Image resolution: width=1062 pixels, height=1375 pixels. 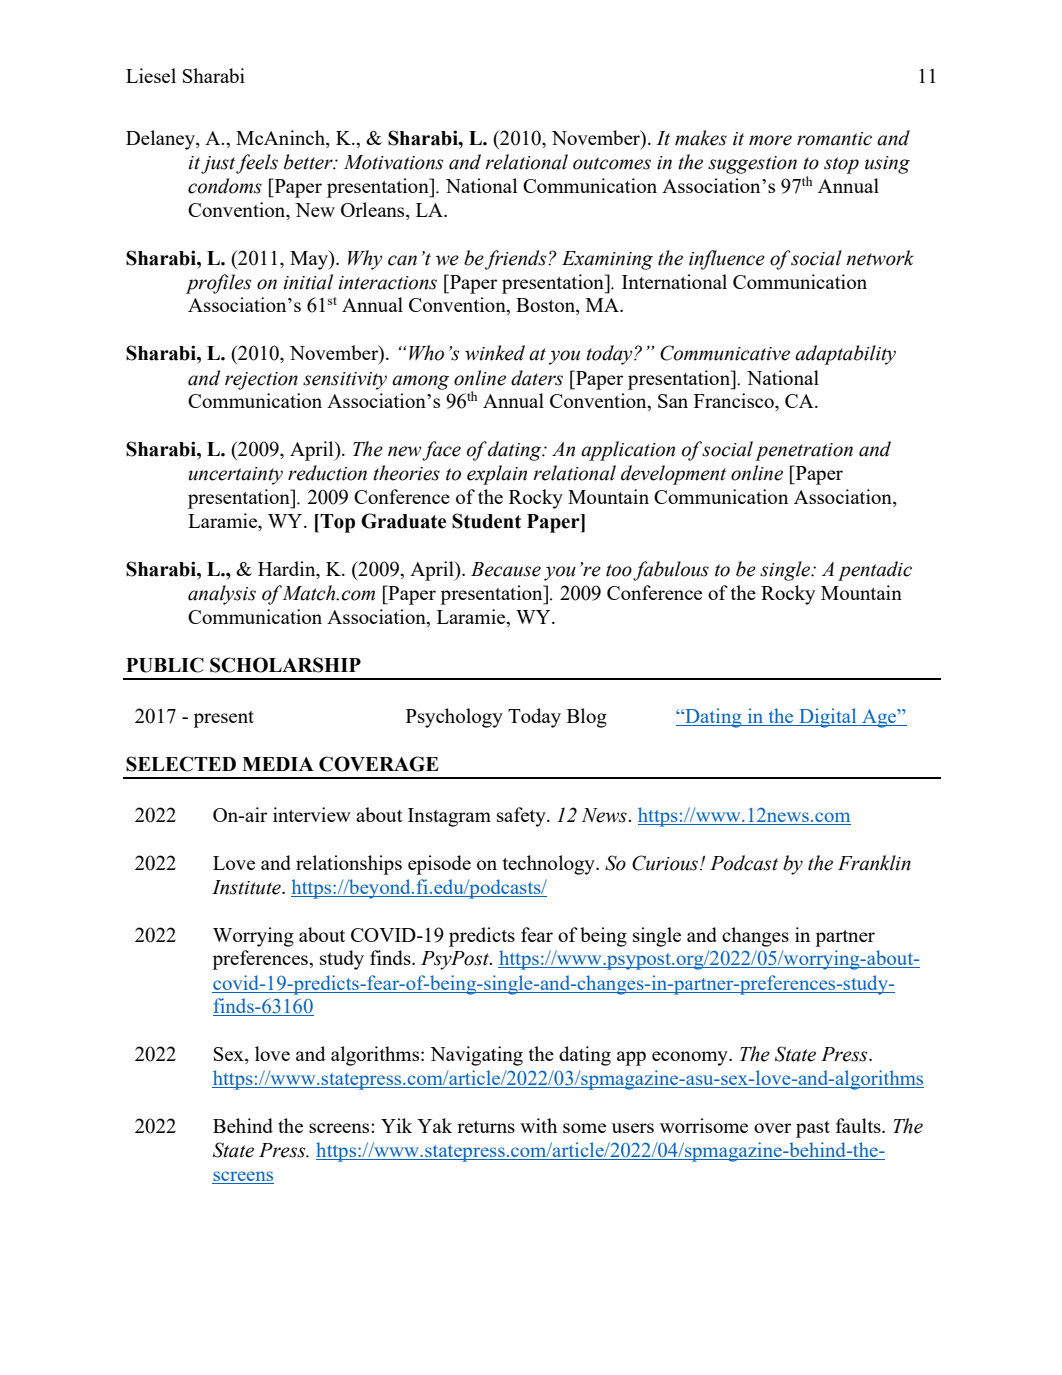 What do you see at coordinates (550, 865) in the screenshot?
I see `technology` at bounding box center [550, 865].
